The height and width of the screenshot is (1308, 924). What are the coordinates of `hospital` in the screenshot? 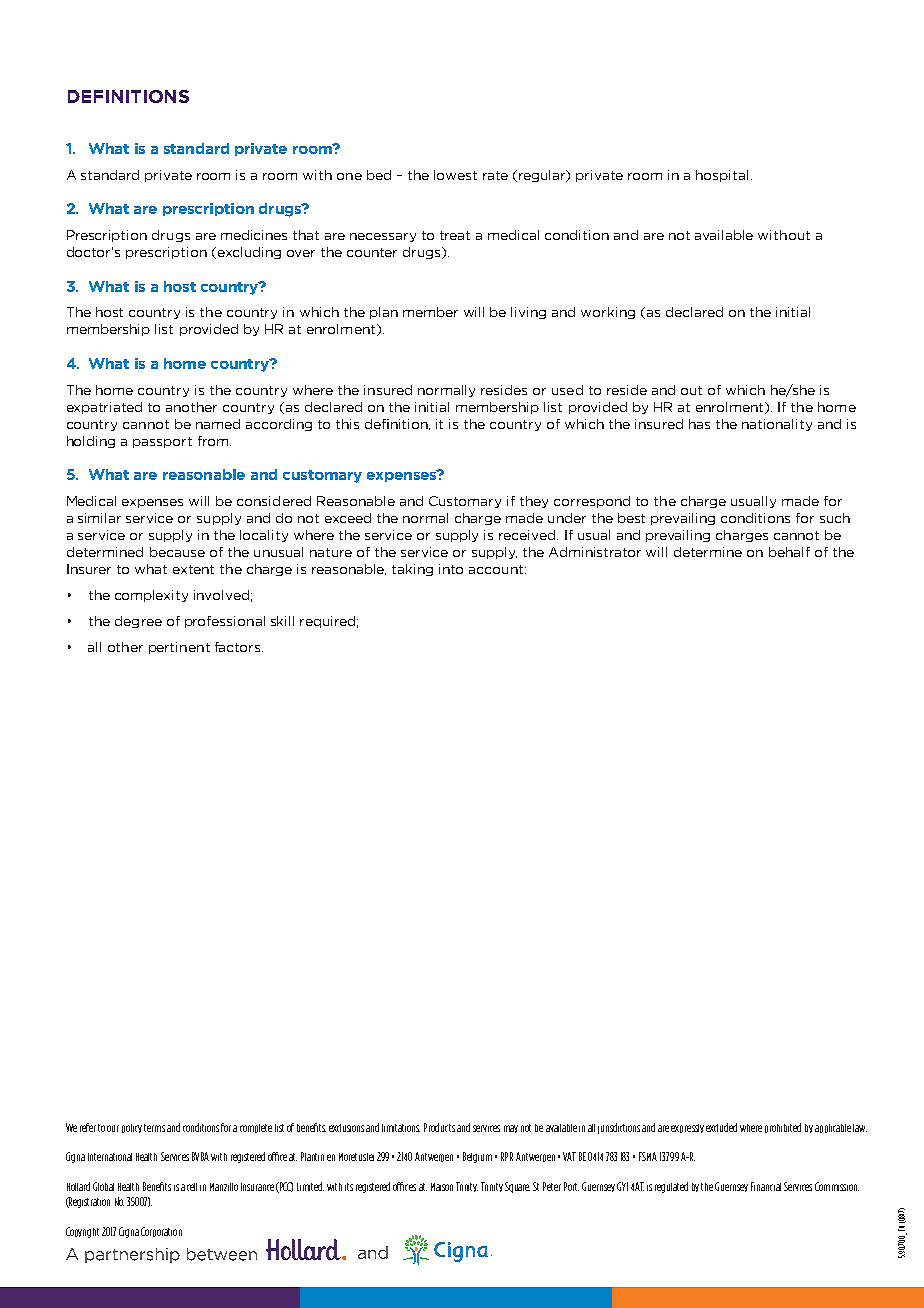 It's located at (722, 176).
